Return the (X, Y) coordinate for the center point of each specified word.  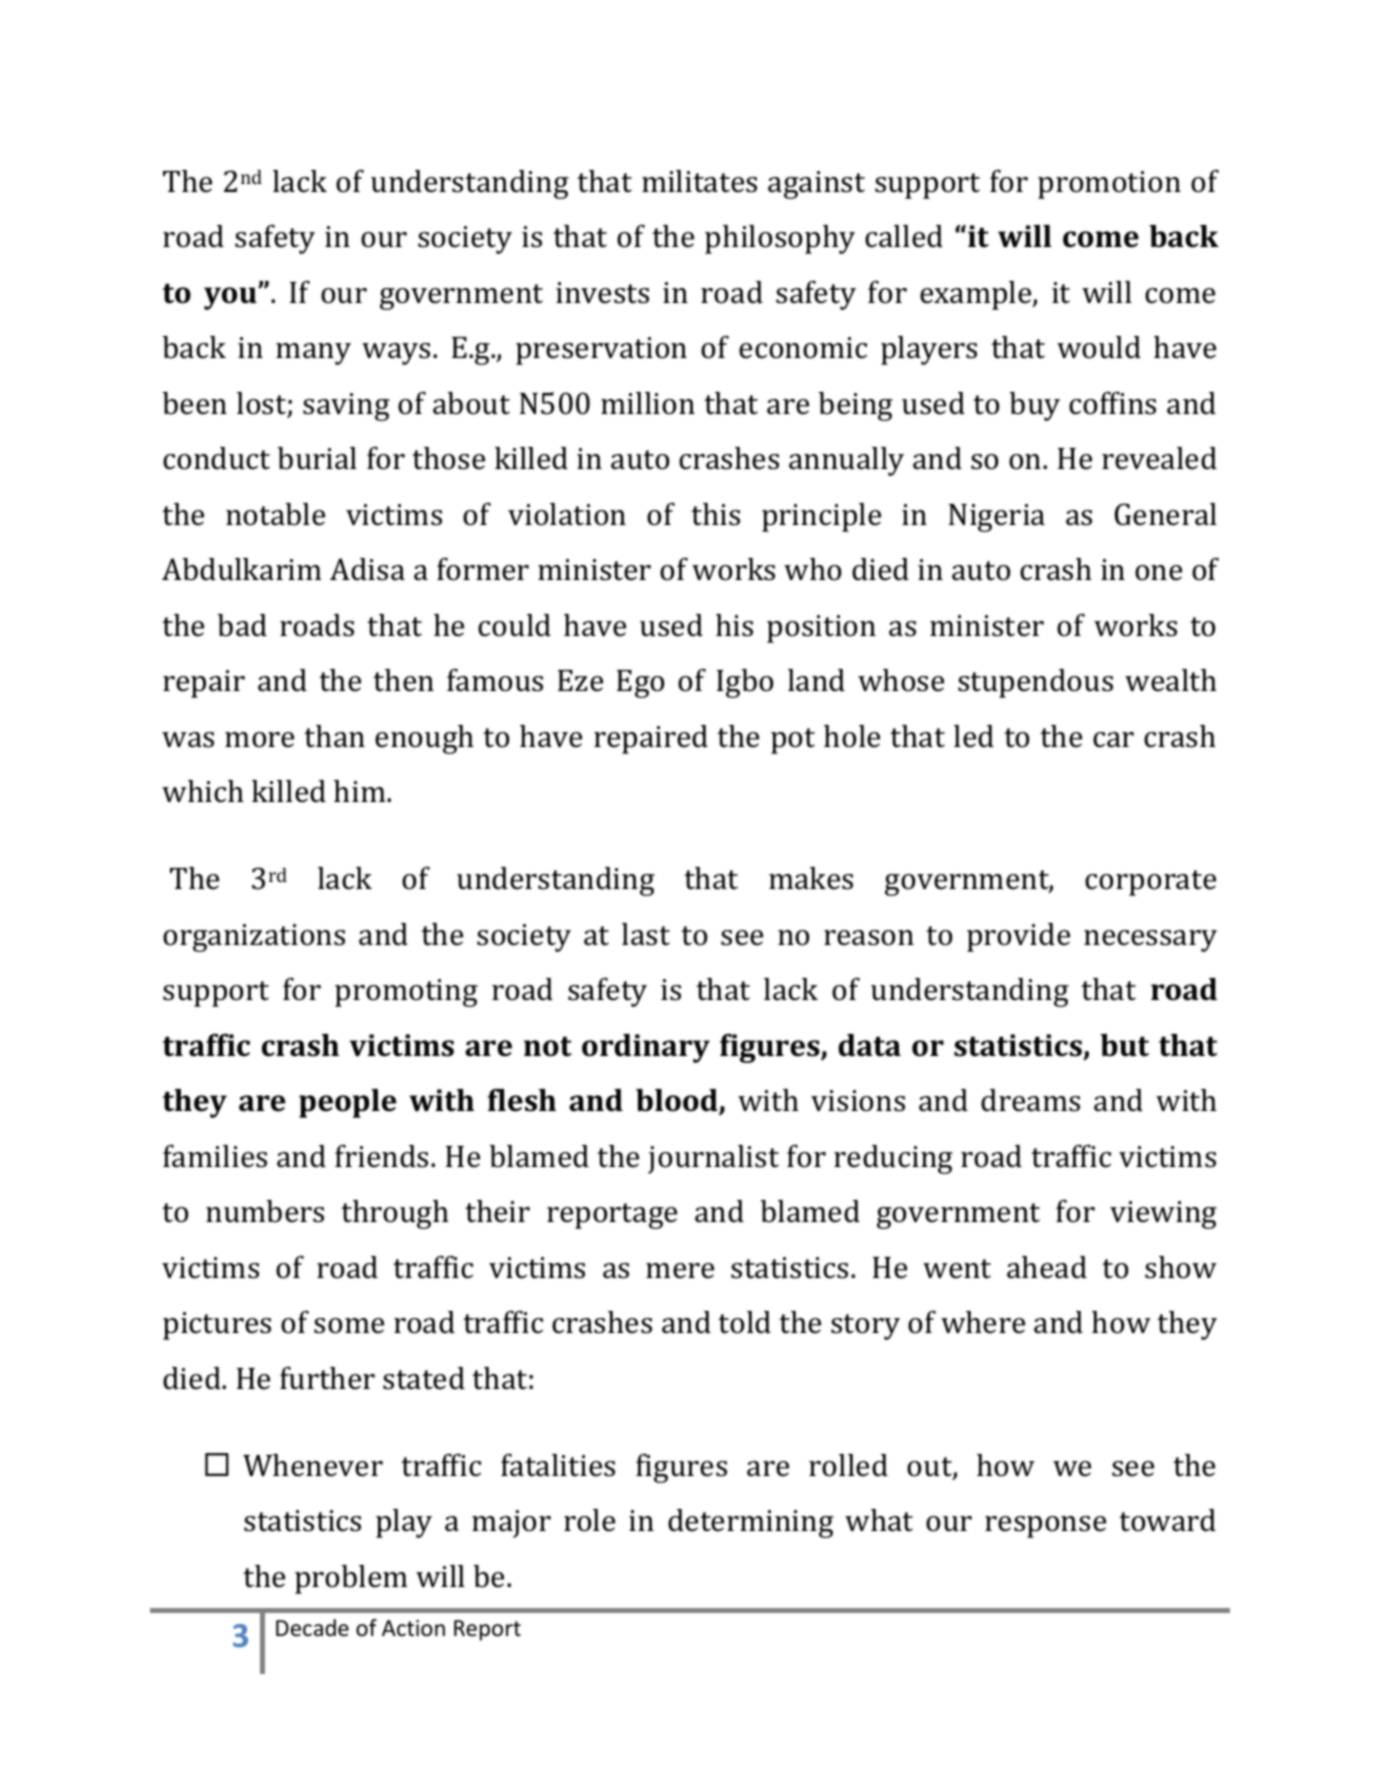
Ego (640, 684)
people (347, 1103)
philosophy (780, 239)
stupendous (1035, 683)
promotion (1109, 185)
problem (351, 1579)
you (231, 298)
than (334, 736)
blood (678, 1101)
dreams (1030, 1100)
